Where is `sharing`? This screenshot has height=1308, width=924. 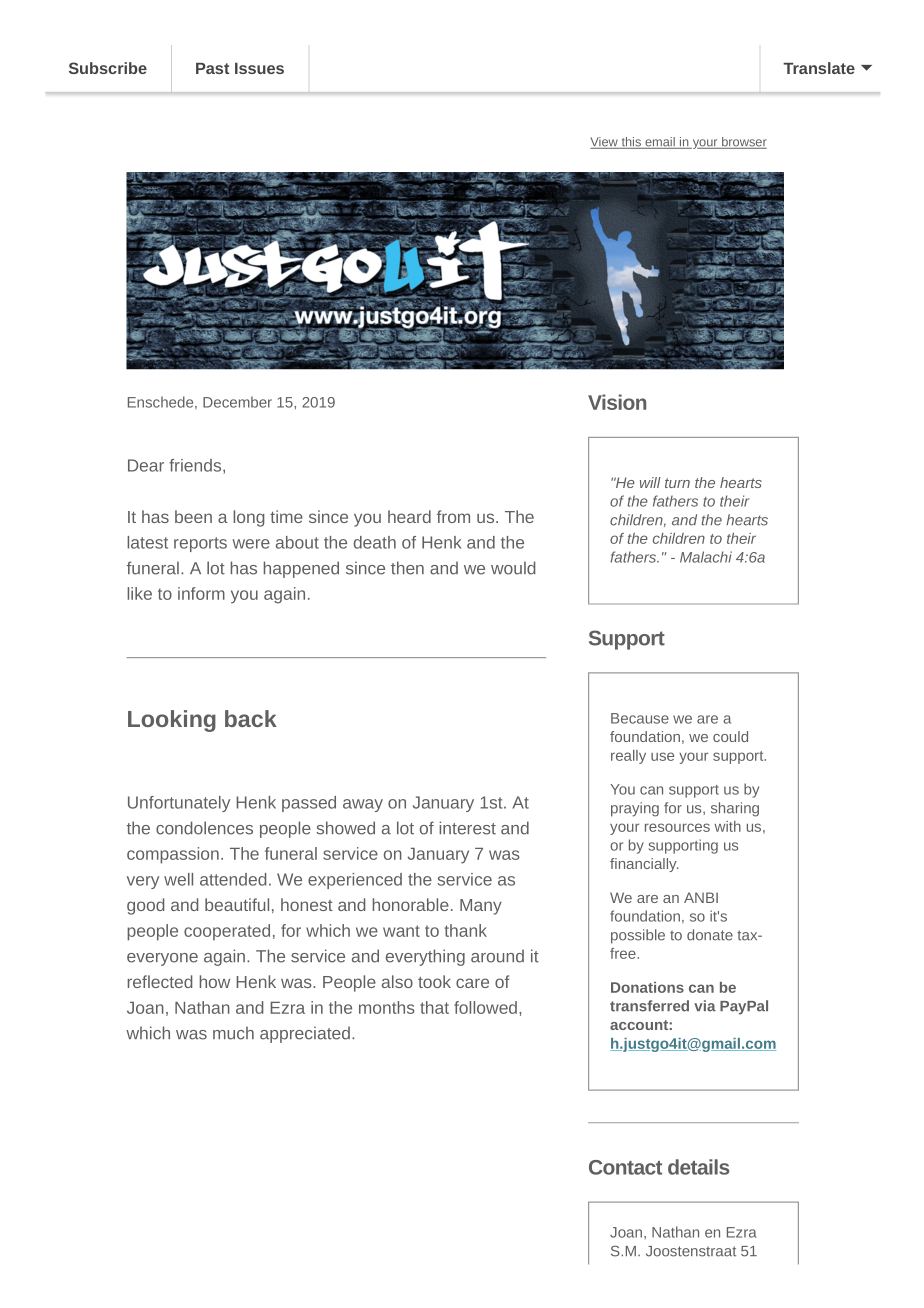
sharing is located at coordinates (735, 809).
